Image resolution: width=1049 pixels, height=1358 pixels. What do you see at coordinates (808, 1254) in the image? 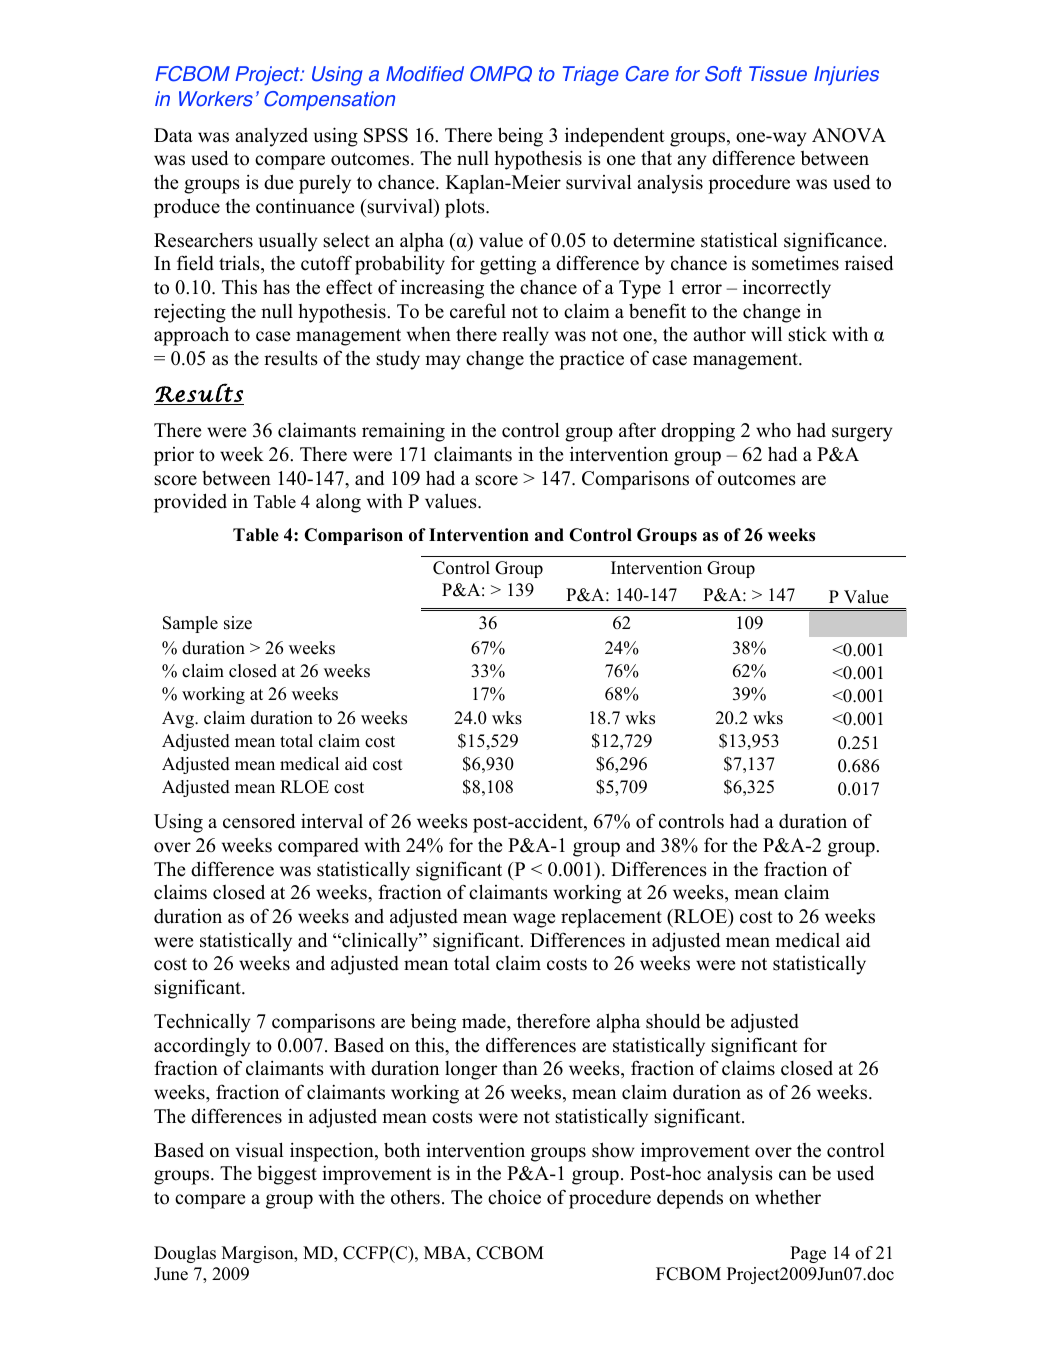
I see `Page` at bounding box center [808, 1254].
